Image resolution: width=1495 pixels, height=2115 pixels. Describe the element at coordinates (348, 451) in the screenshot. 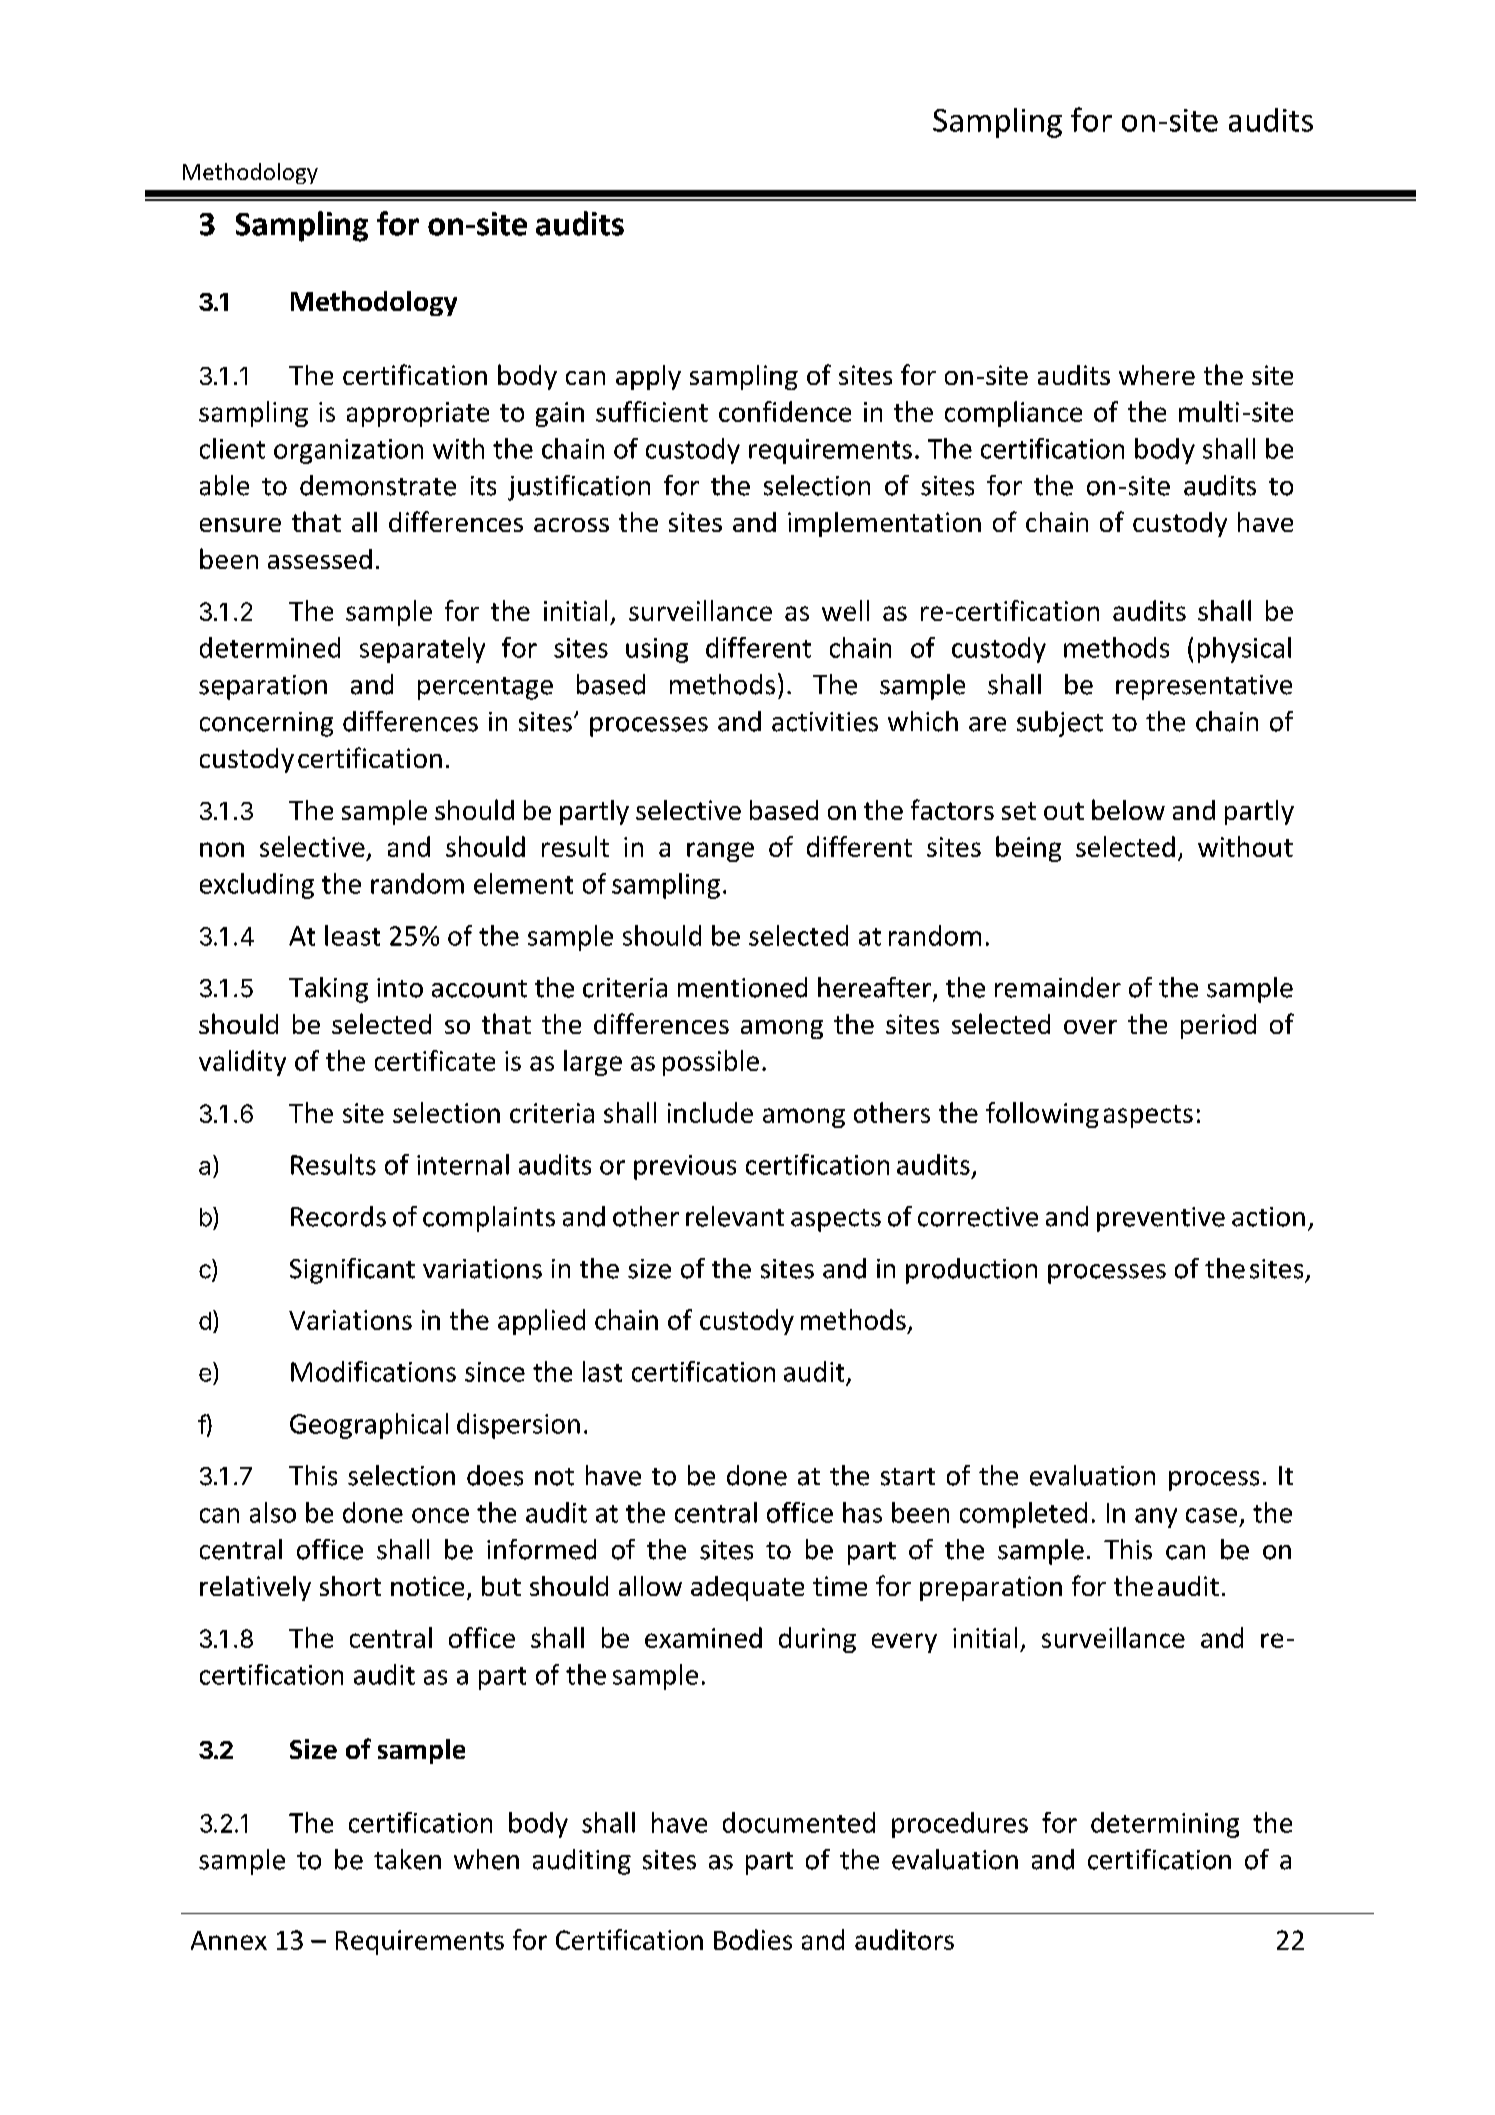

I see `organization` at that location.
